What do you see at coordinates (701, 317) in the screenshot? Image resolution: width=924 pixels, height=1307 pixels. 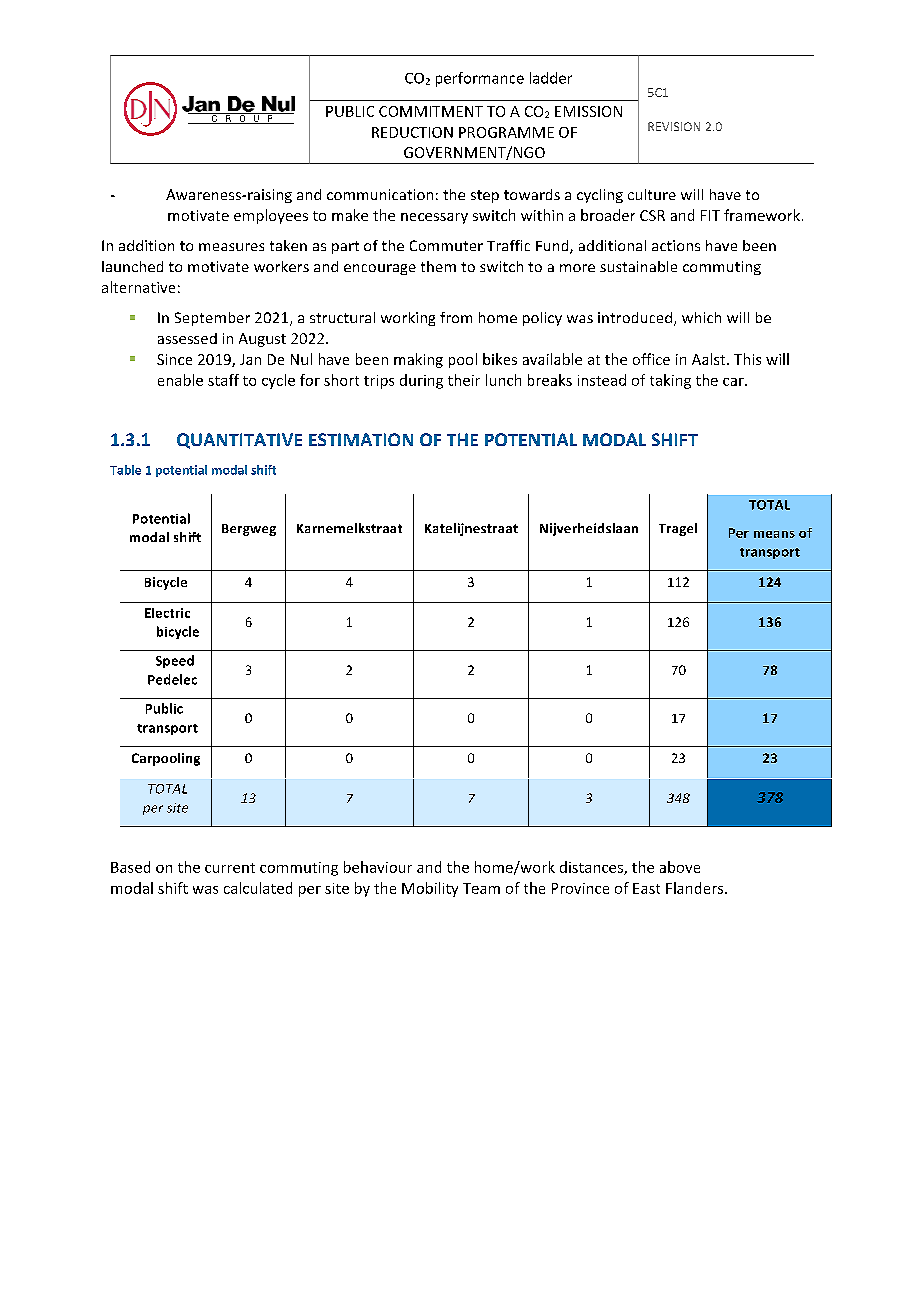 I see `which` at bounding box center [701, 317].
